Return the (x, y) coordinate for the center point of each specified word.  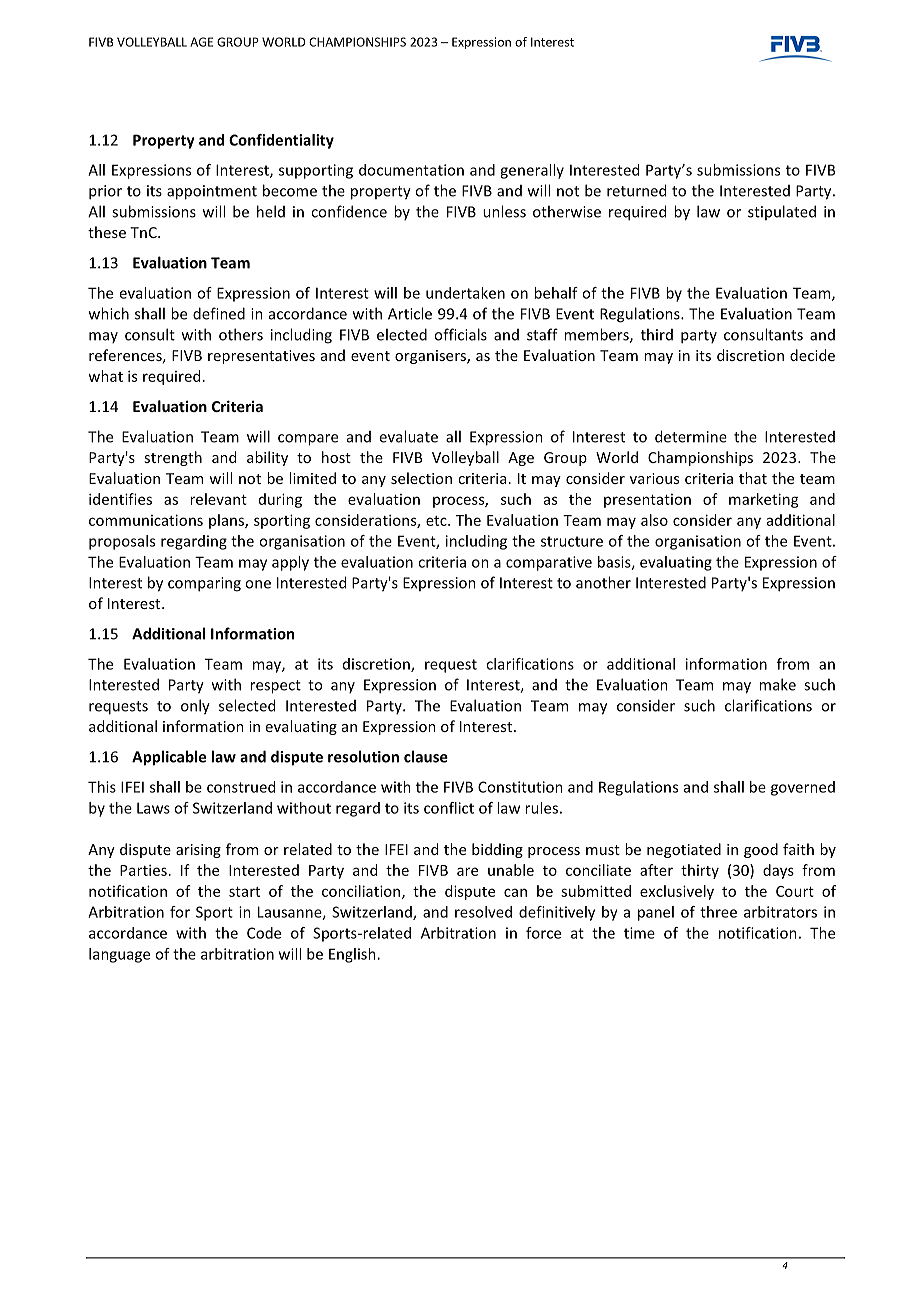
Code (264, 933)
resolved (483, 912)
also (654, 520)
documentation (411, 170)
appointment (212, 192)
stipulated (782, 212)
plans (227, 521)
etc (437, 521)
